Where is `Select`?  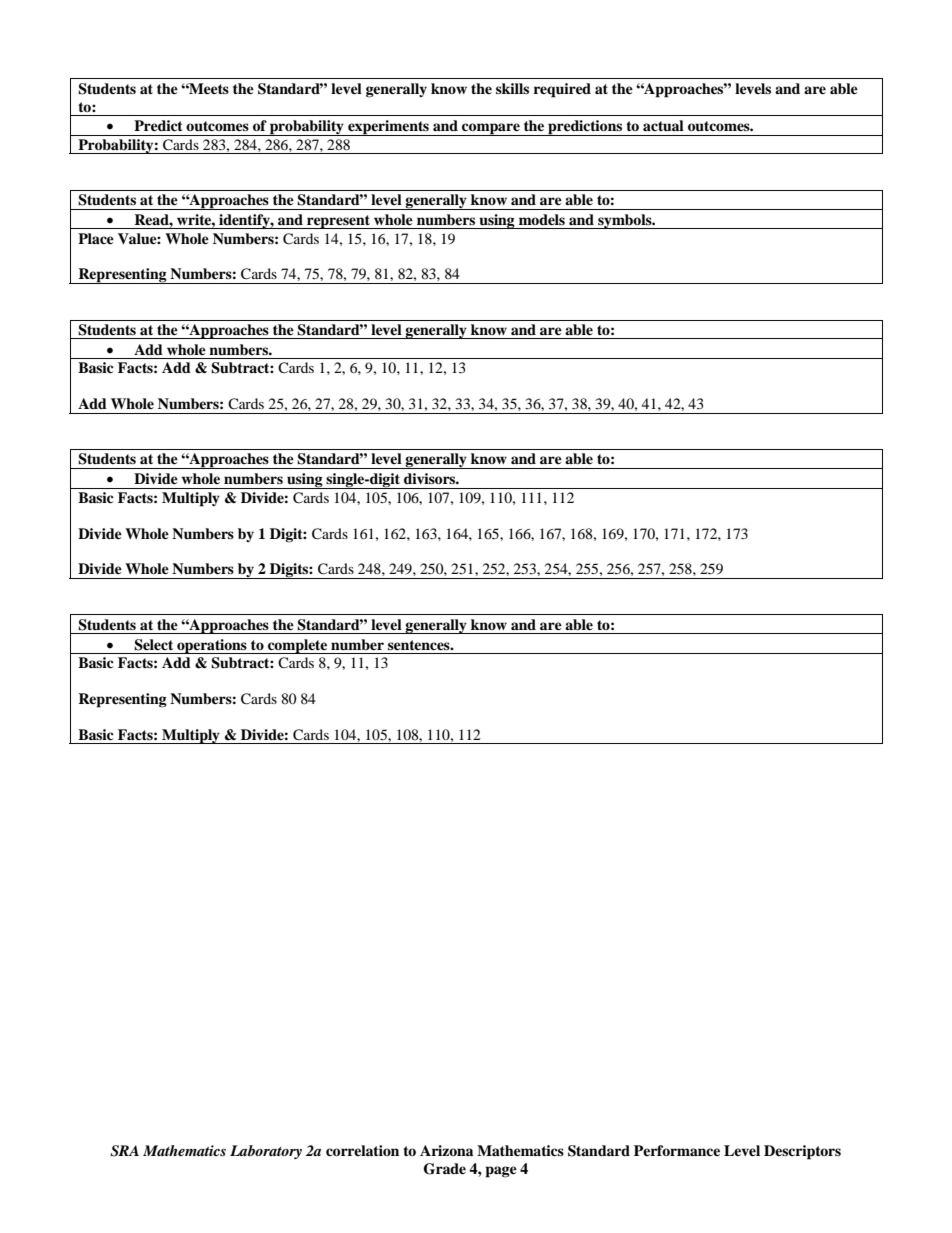
Select is located at coordinates (153, 645).
